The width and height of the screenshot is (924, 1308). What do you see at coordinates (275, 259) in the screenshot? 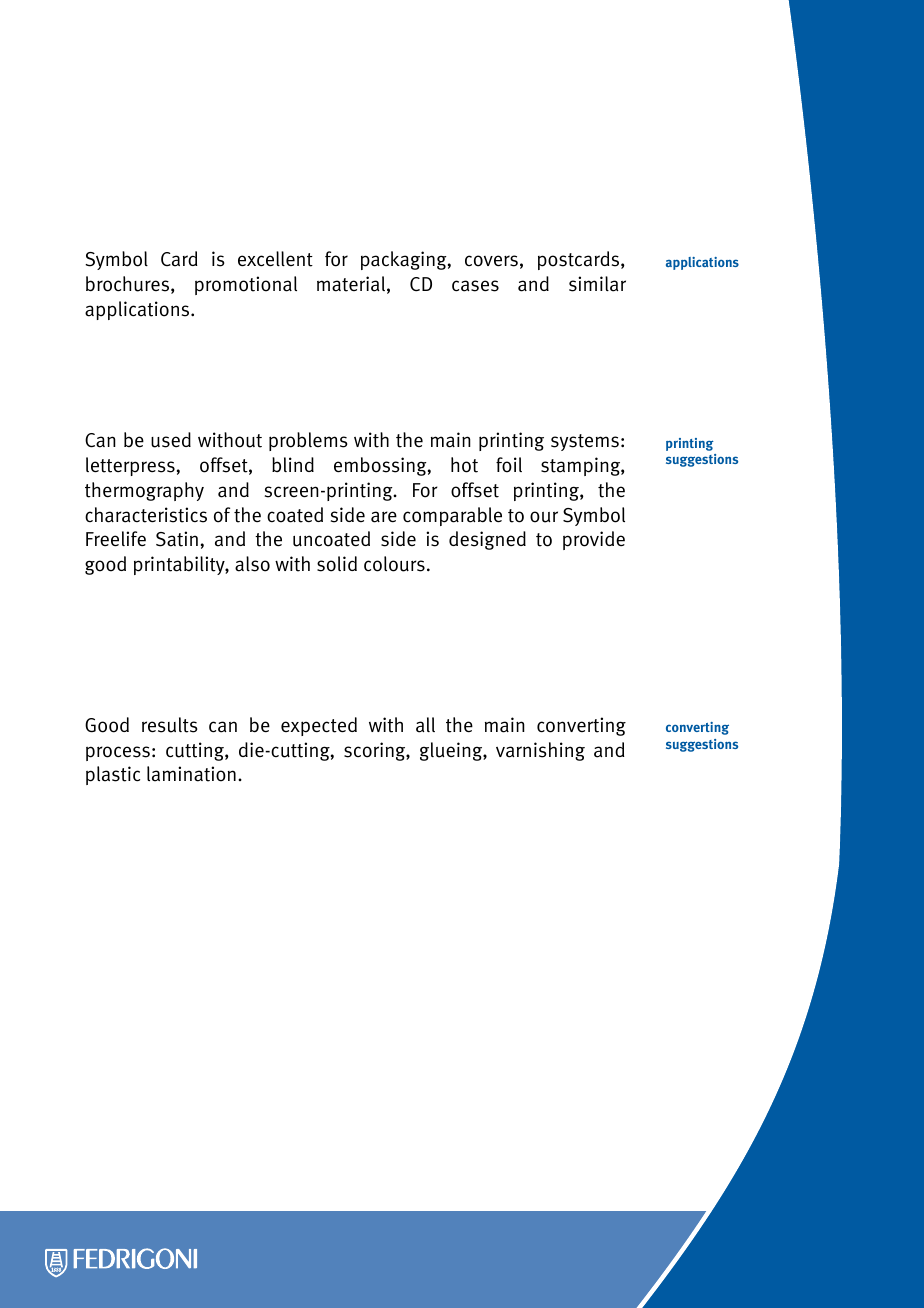
I see `excellent` at bounding box center [275, 259].
